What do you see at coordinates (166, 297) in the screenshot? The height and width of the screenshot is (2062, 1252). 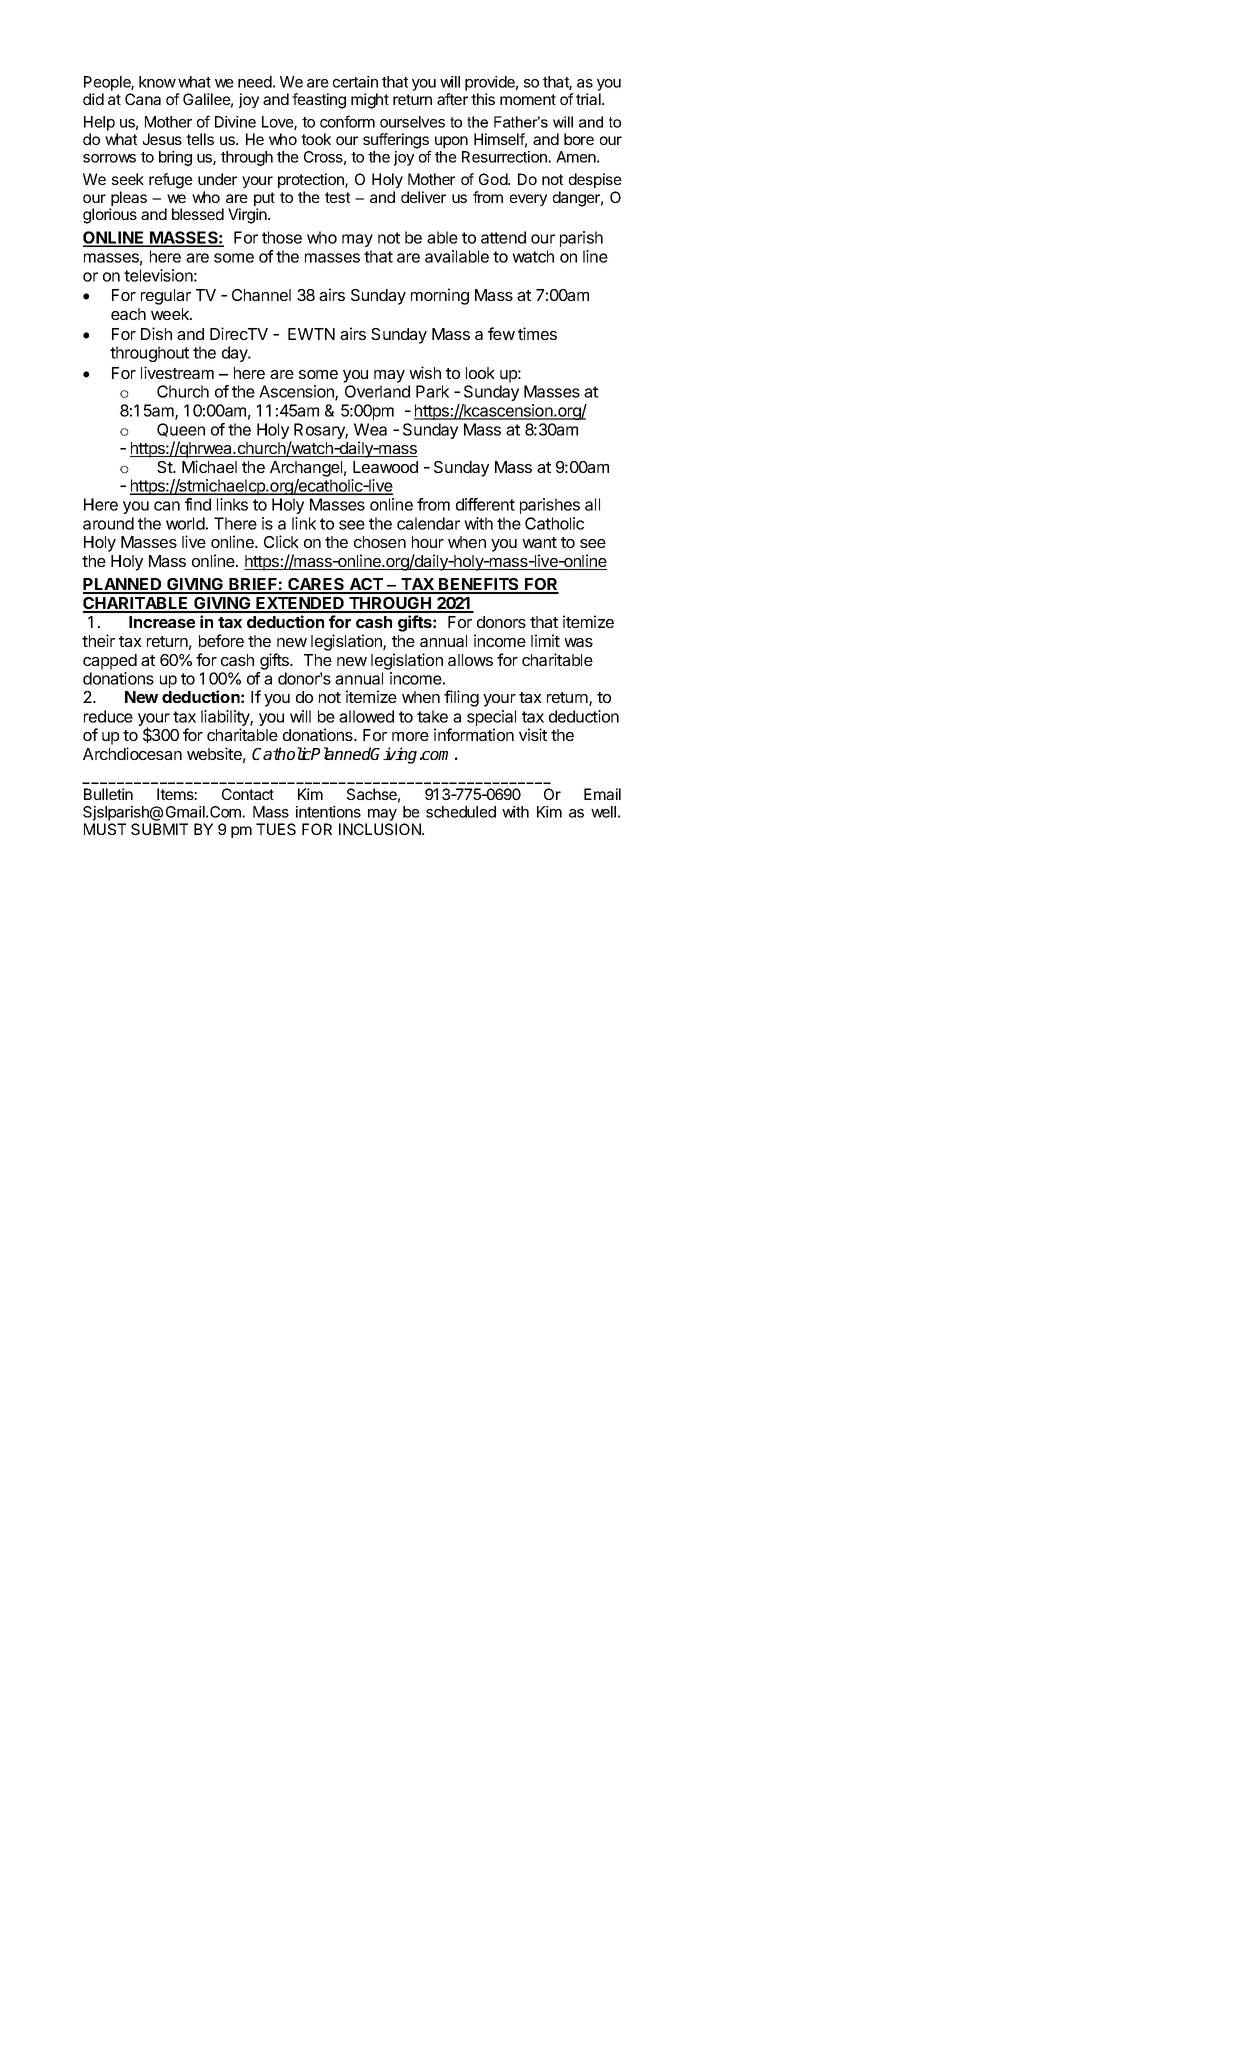 I see `regular` at bounding box center [166, 297].
